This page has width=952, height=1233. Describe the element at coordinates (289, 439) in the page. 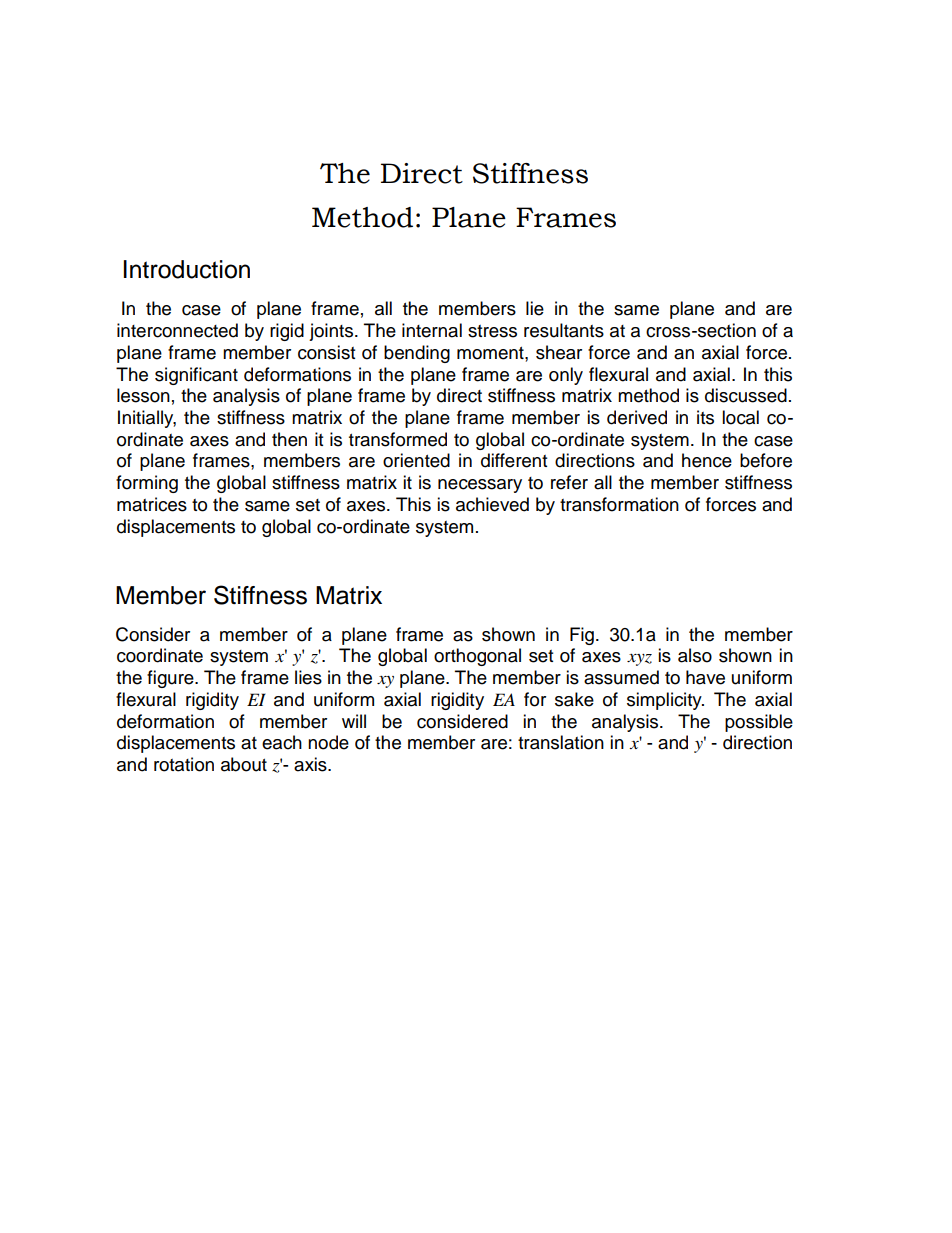

I see `then` at that location.
